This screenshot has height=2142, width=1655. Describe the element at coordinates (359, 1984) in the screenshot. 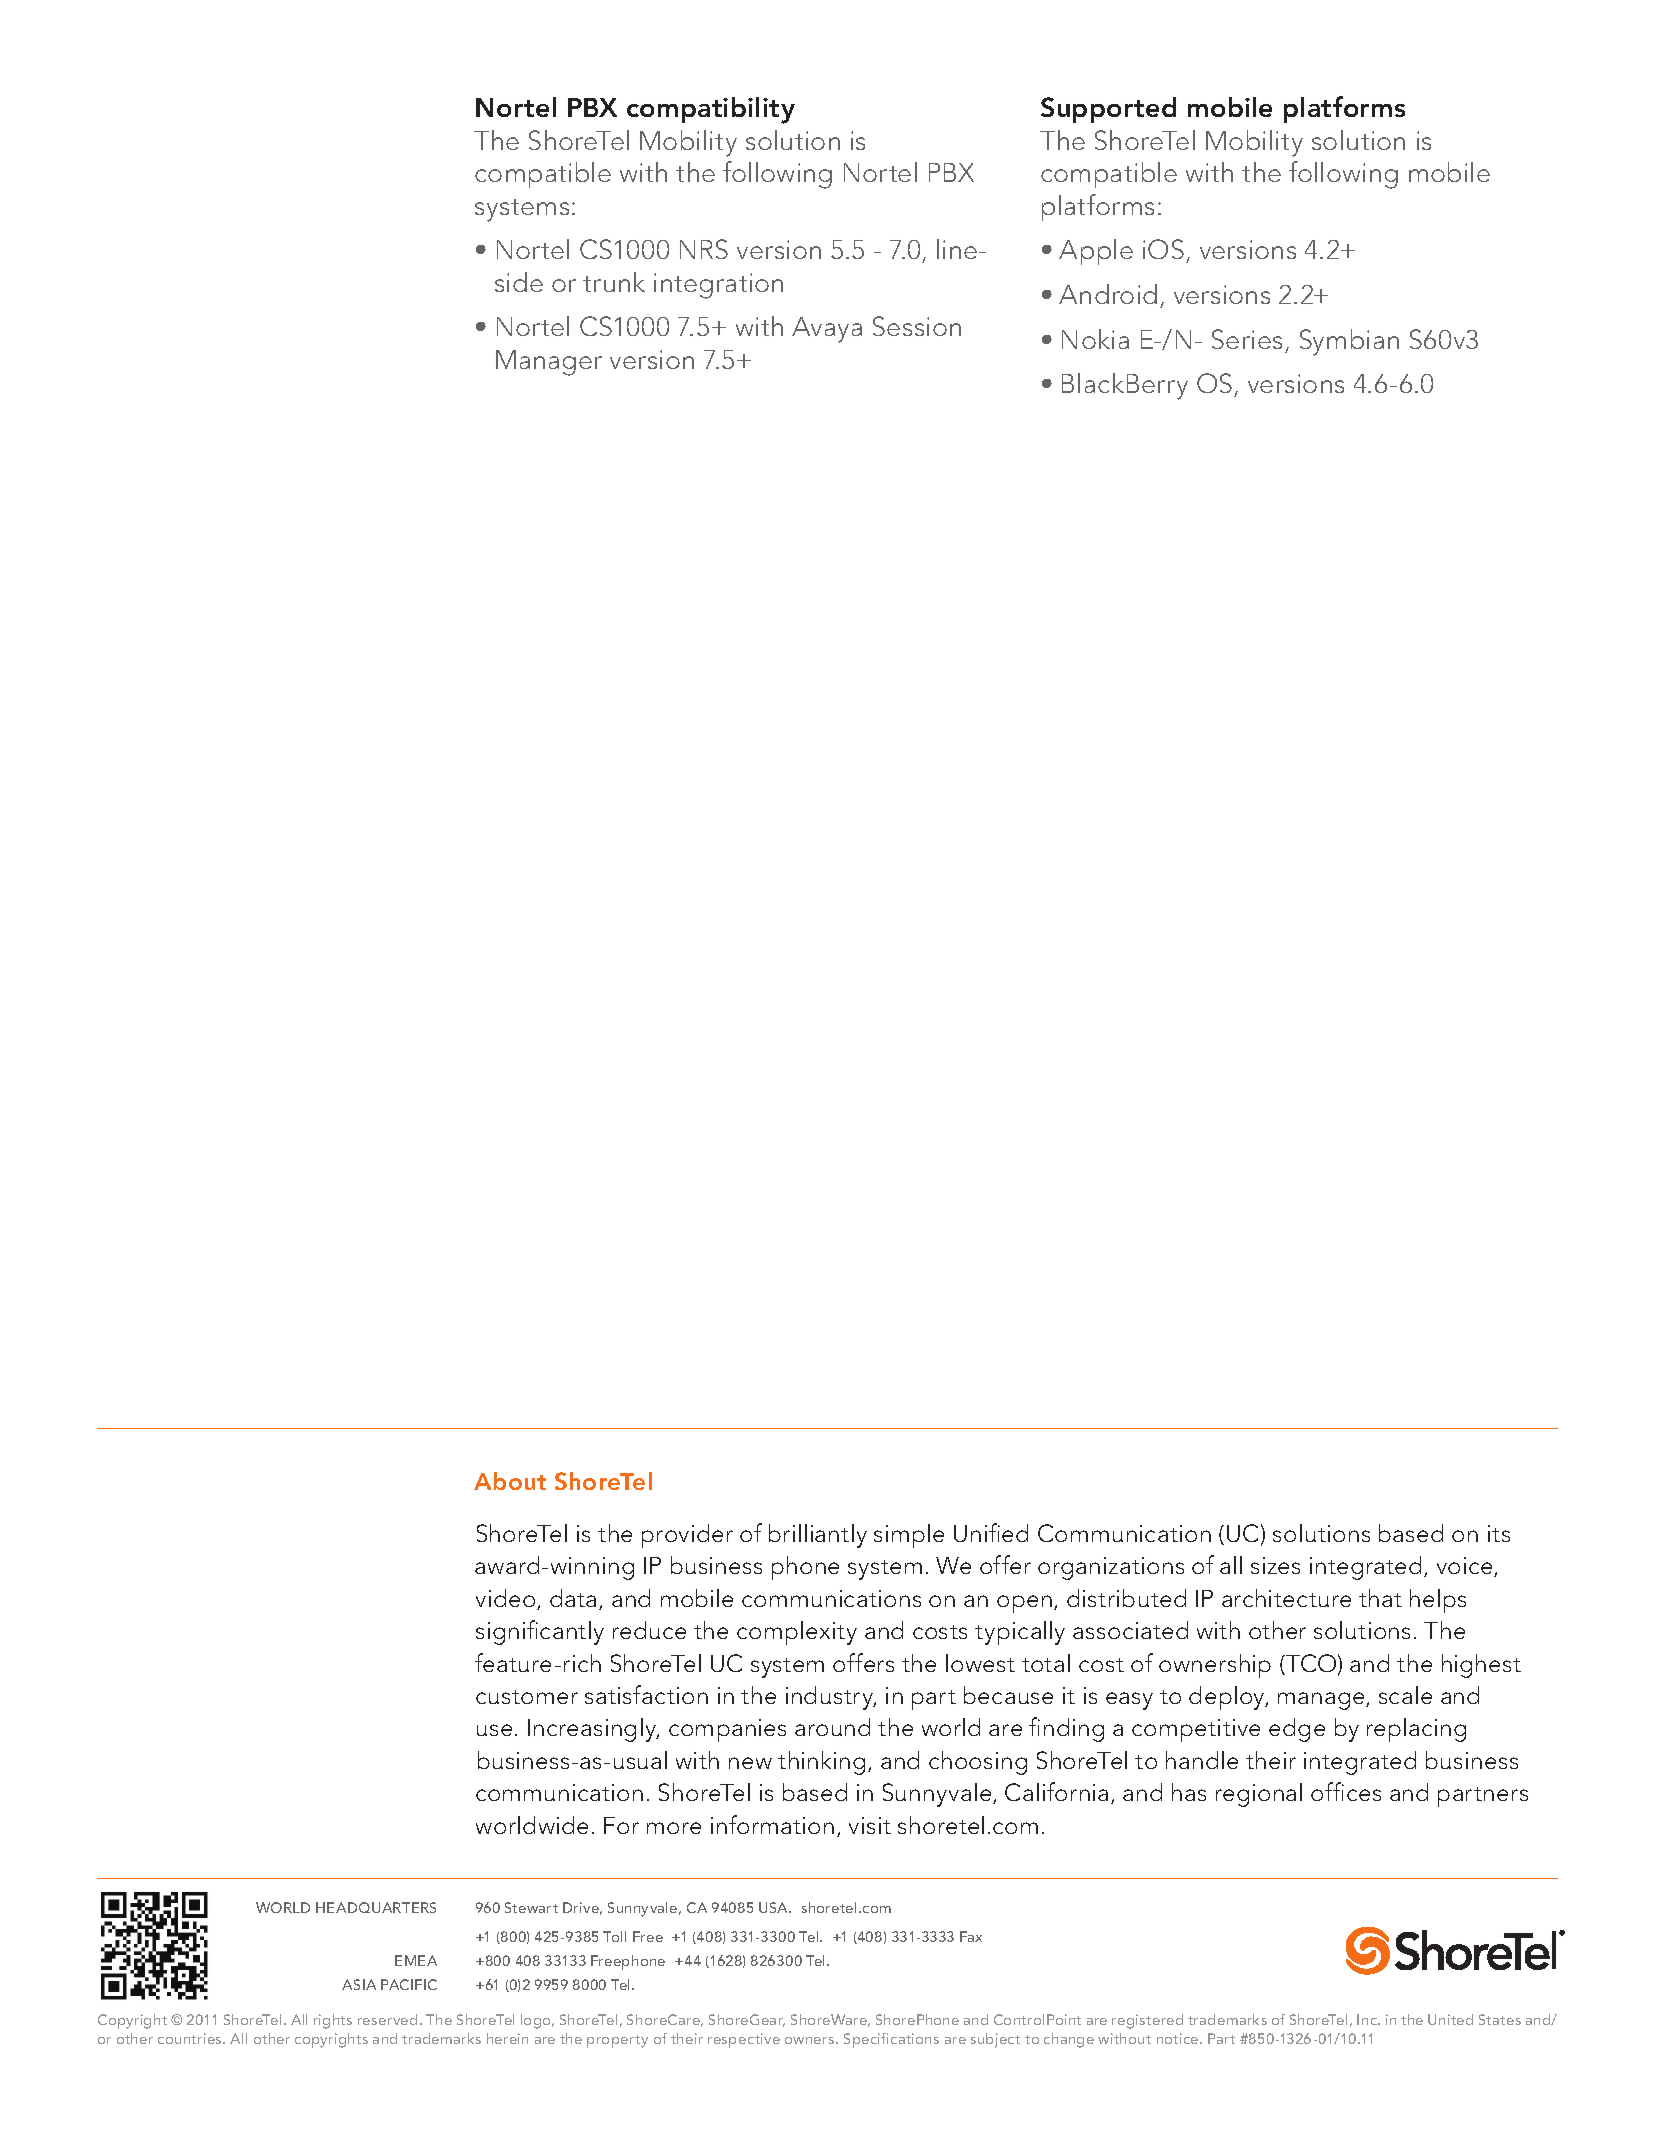

I see `ASIA` at that location.
